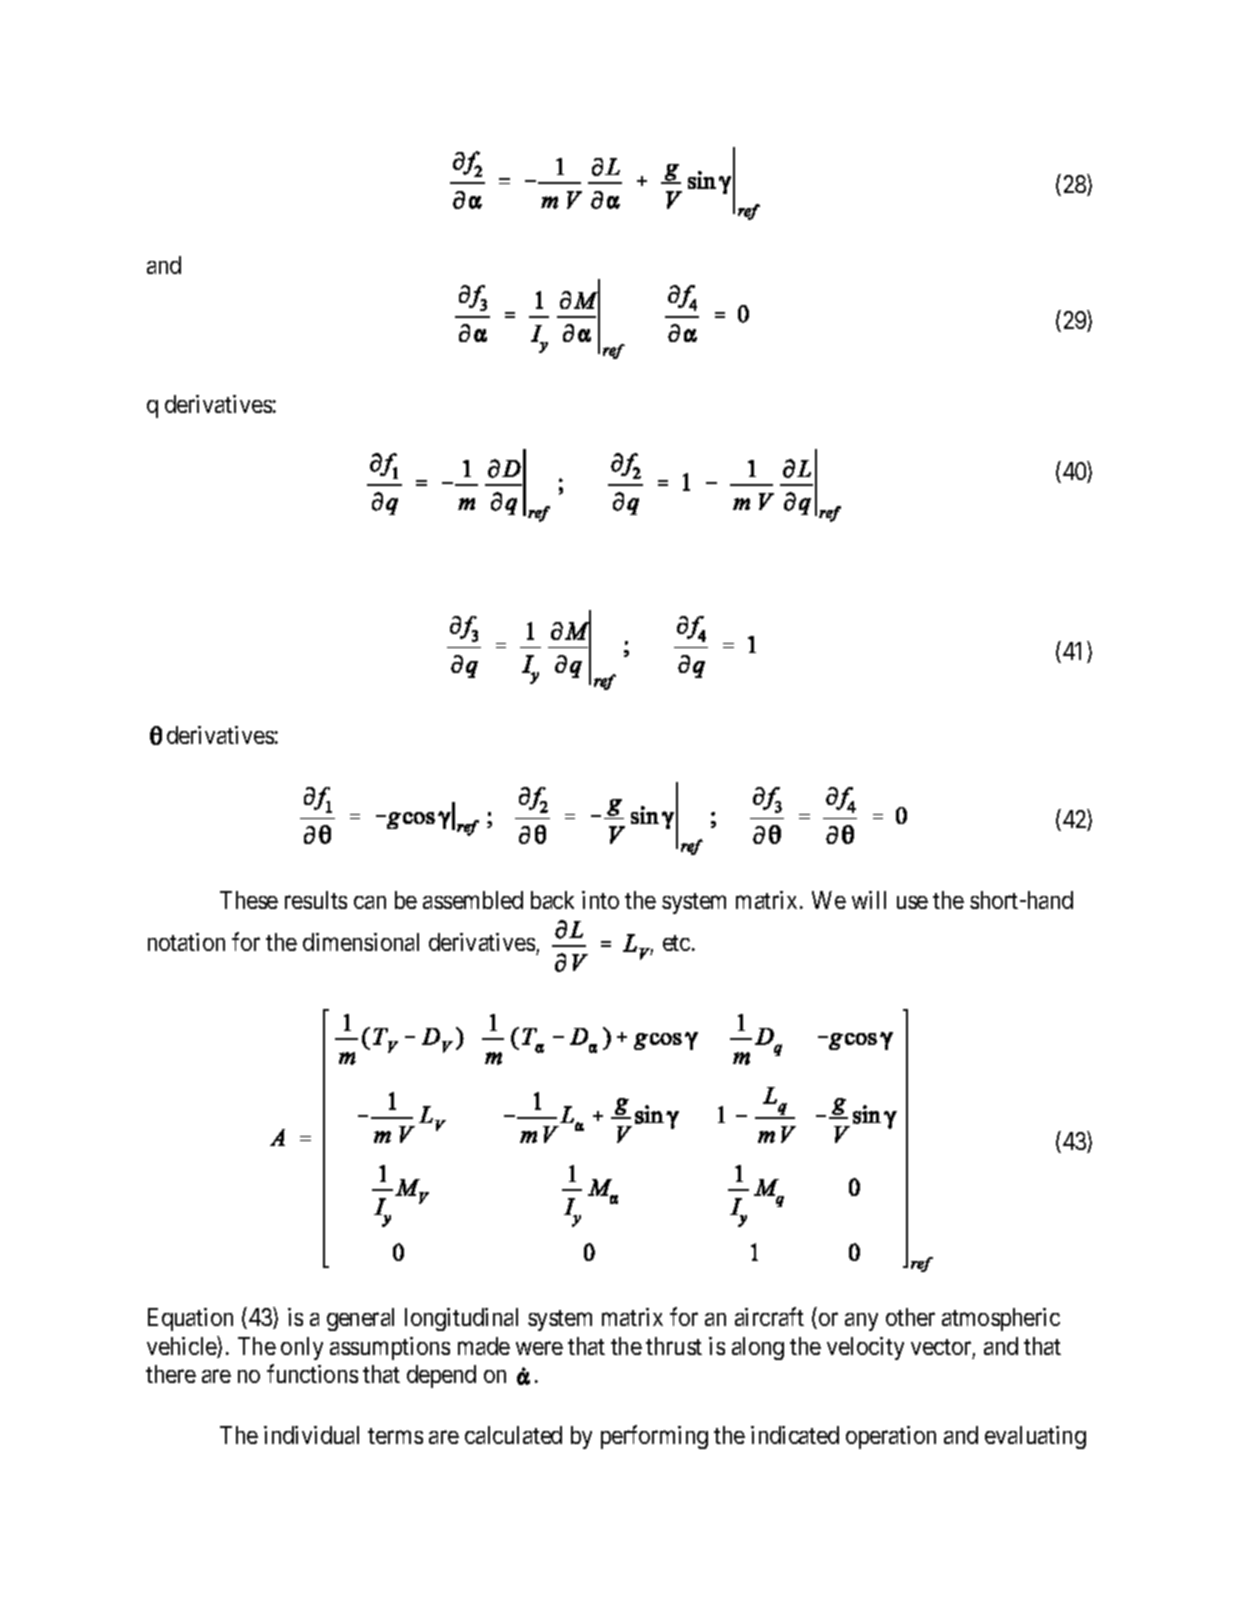  Describe the element at coordinates (311, 1435) in the screenshot. I see `individual` at that location.
